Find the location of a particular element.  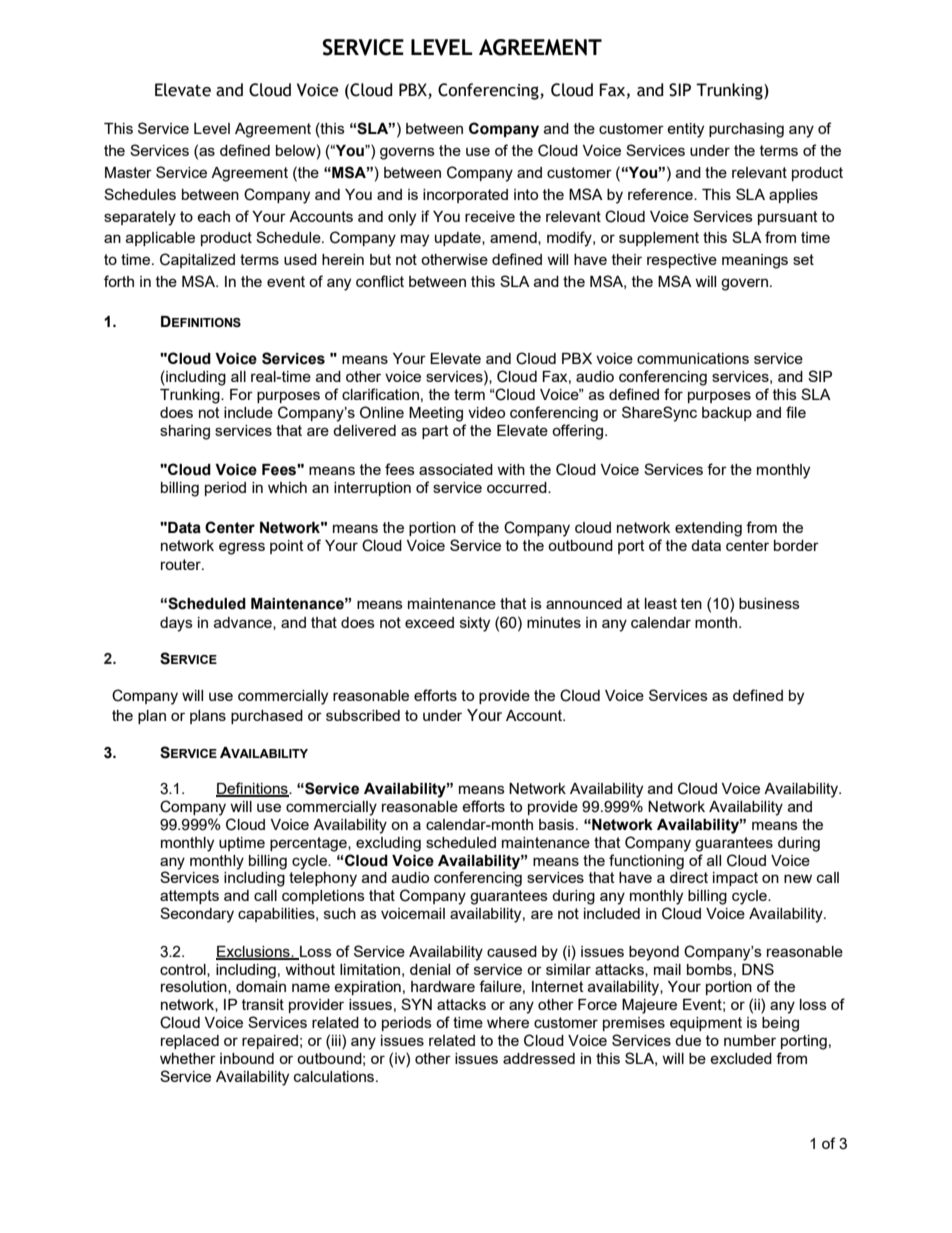

Master is located at coordinates (128, 172).
